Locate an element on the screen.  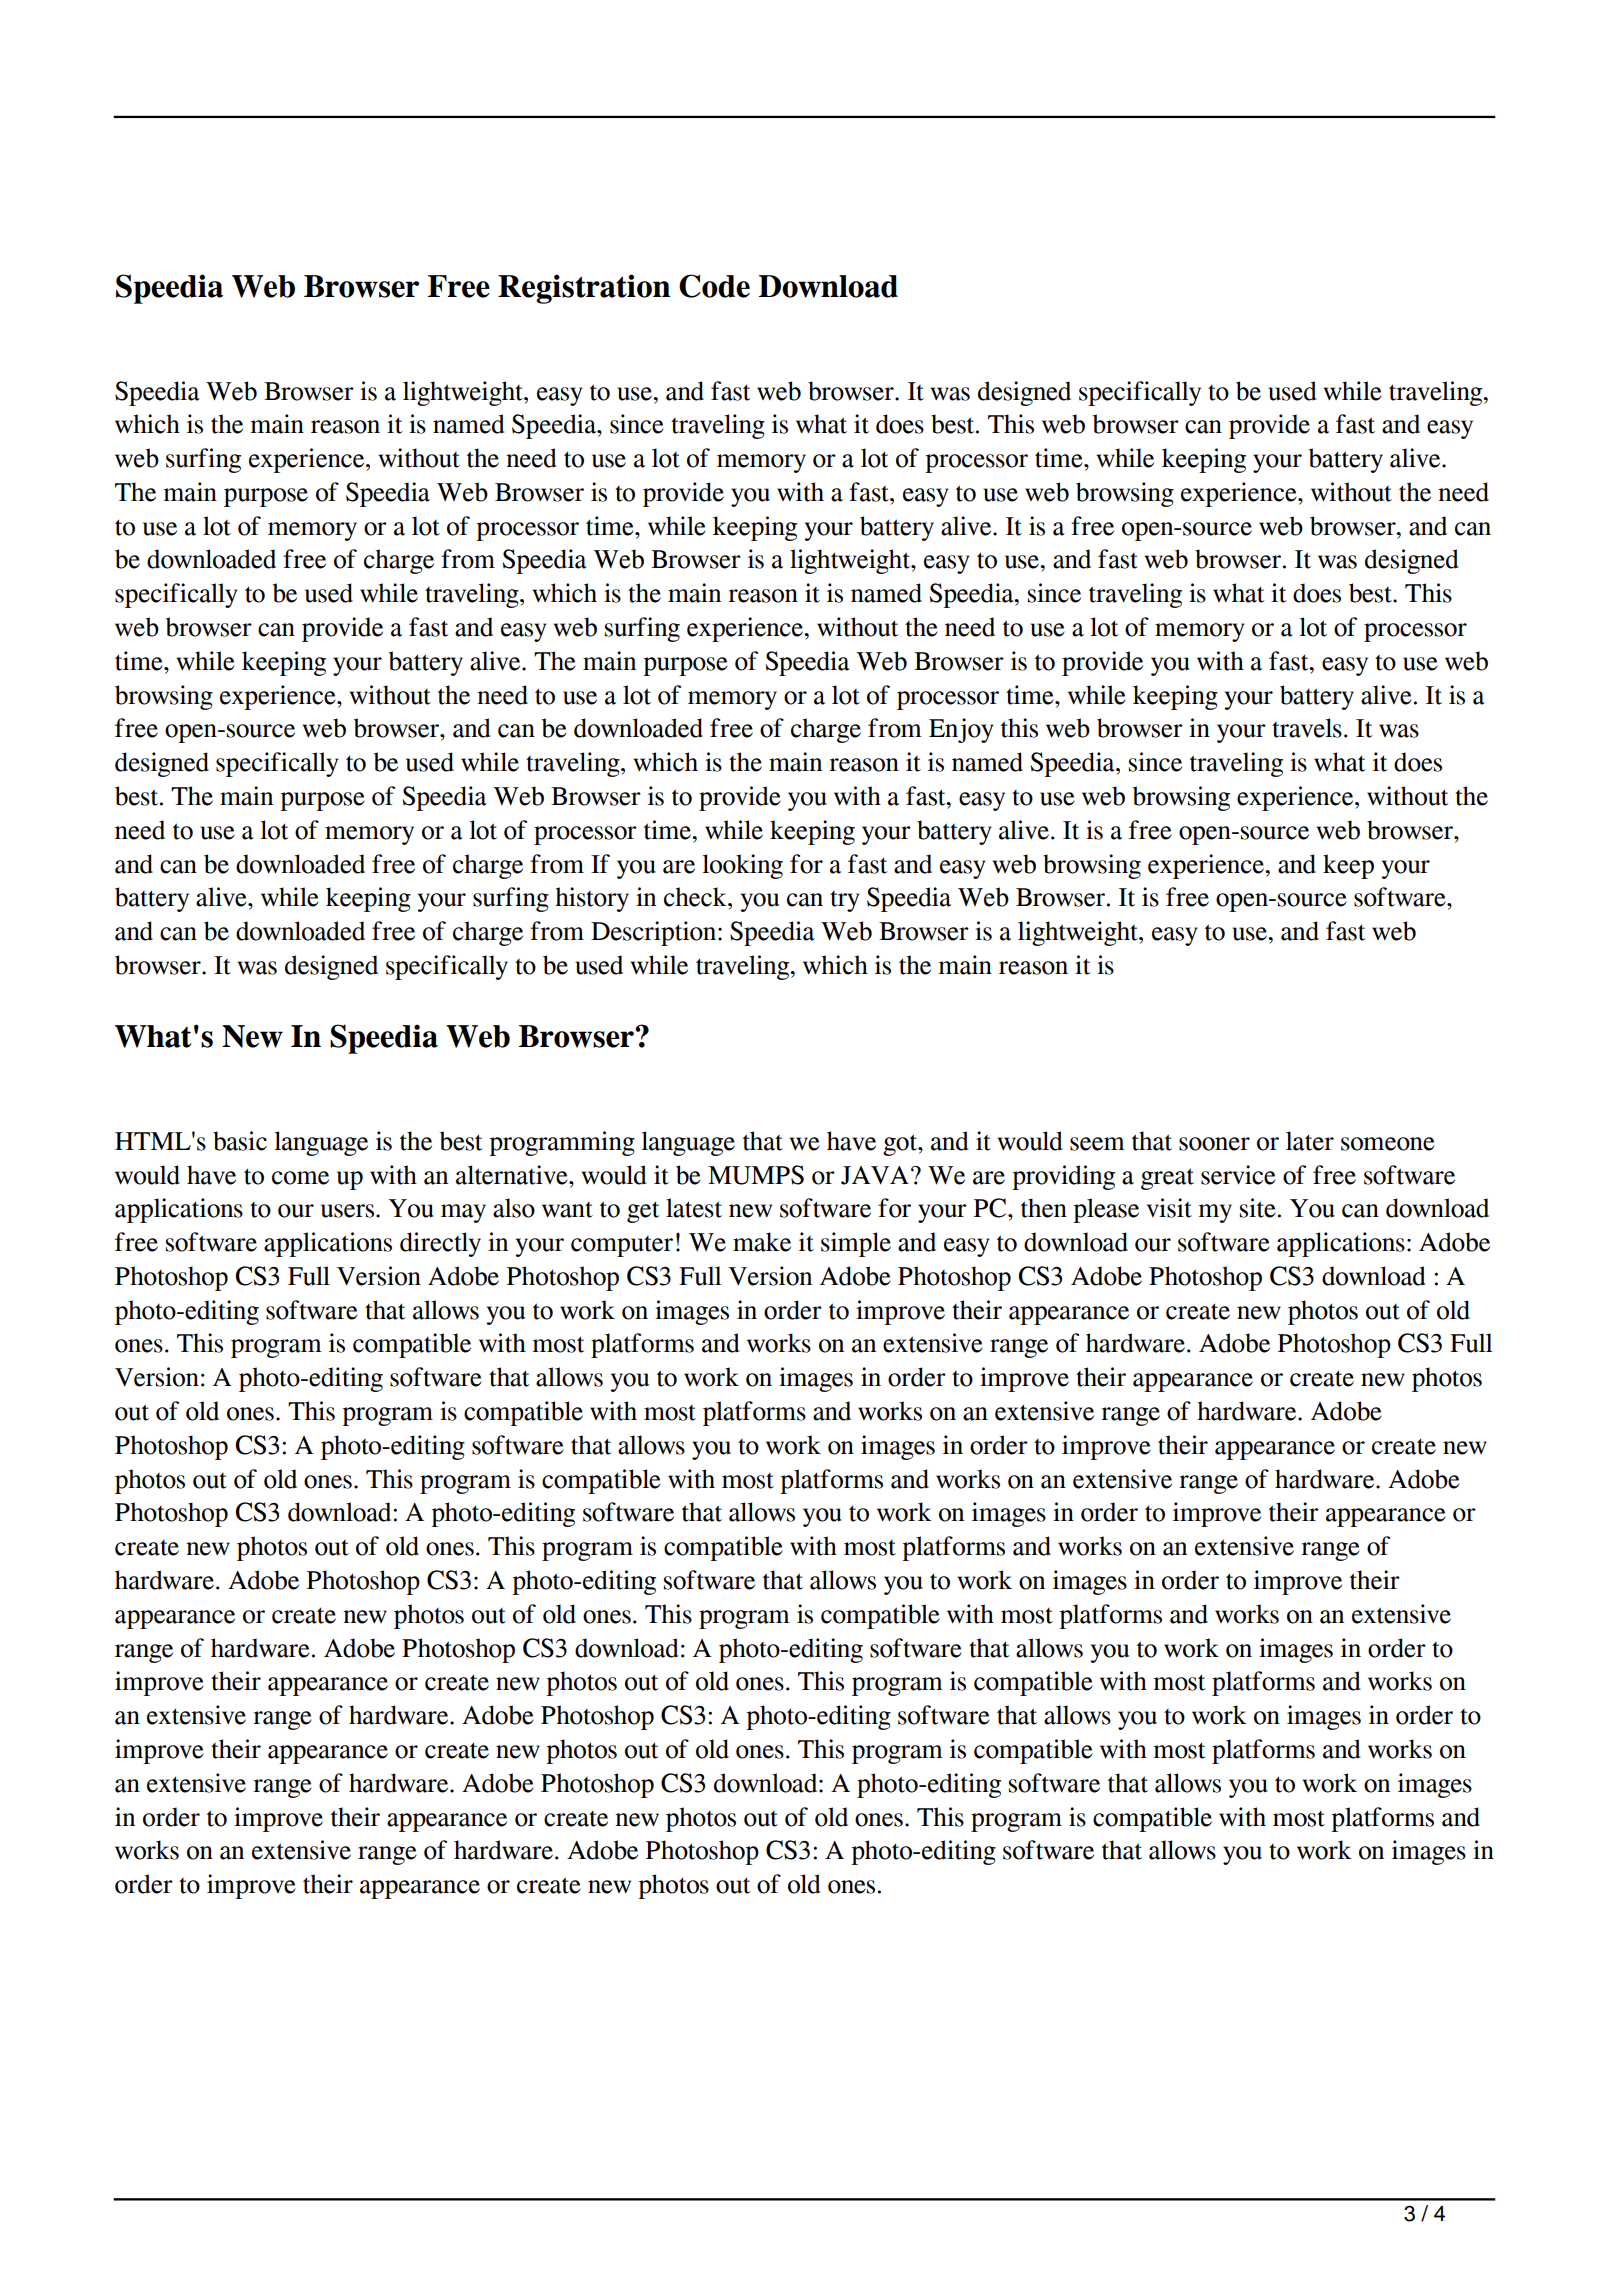
later is located at coordinates (1310, 1141).
